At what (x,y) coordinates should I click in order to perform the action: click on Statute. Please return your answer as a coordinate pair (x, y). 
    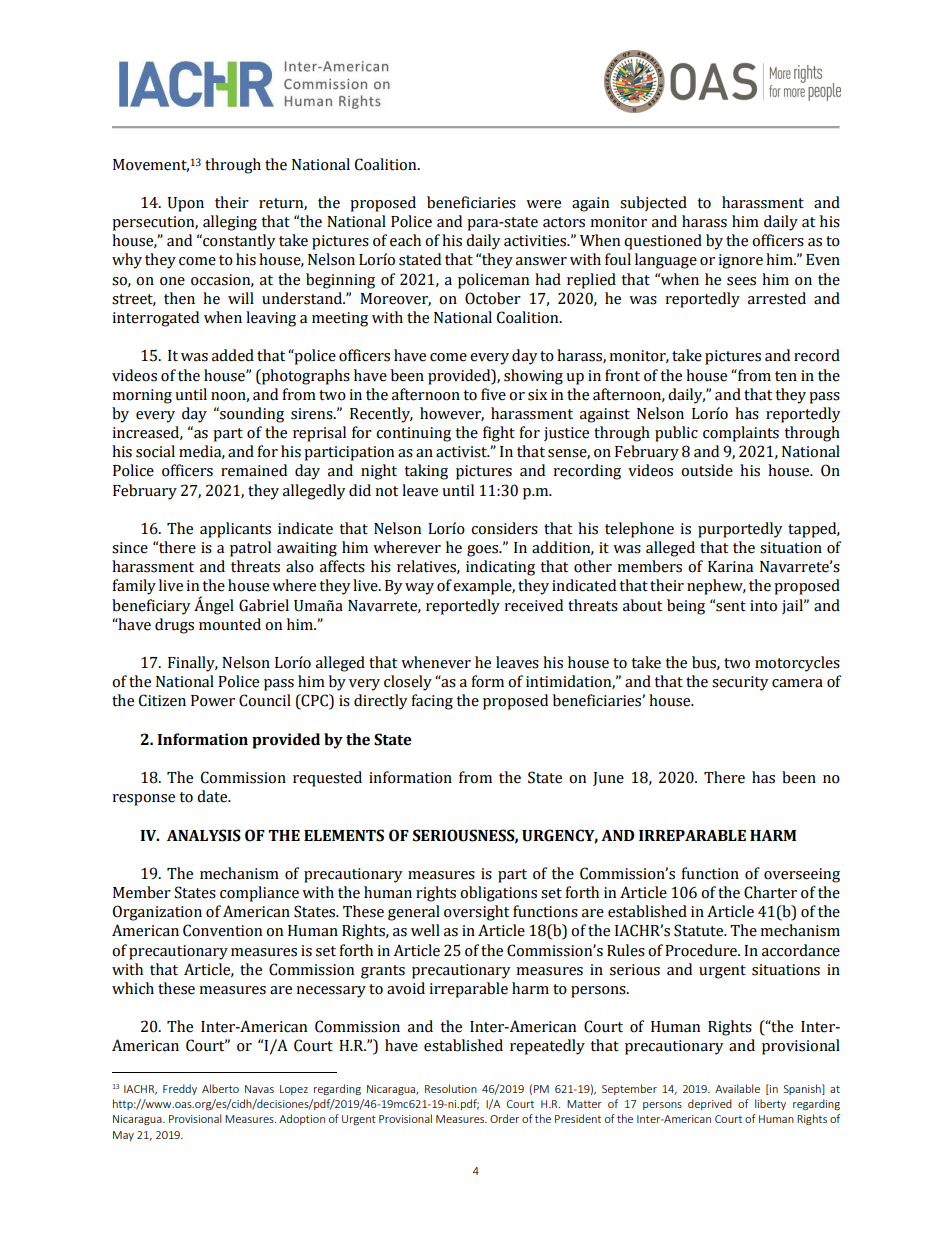
    Looking at the image, I should click on (700, 930).
